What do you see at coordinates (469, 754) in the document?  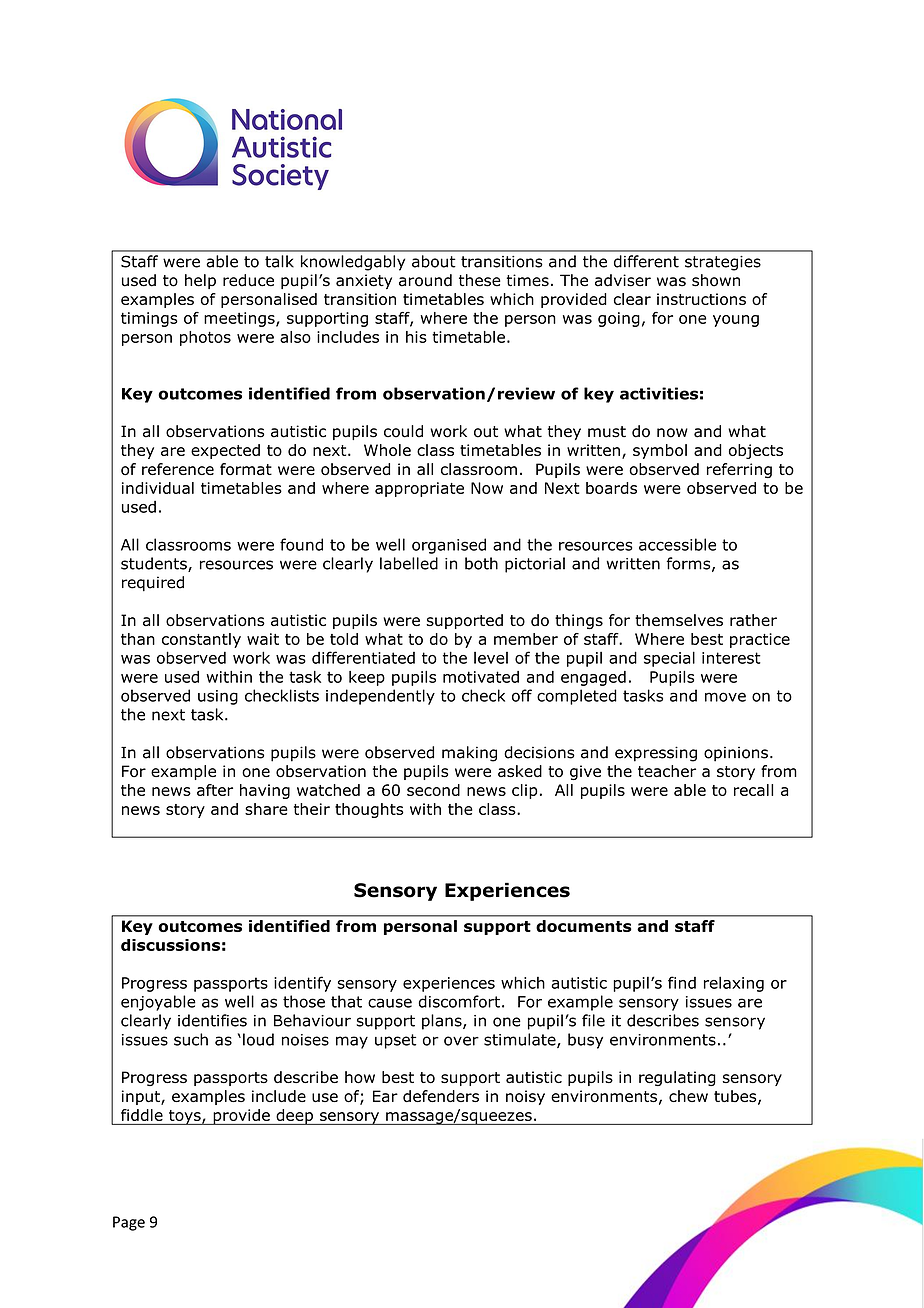 I see `making` at bounding box center [469, 754].
